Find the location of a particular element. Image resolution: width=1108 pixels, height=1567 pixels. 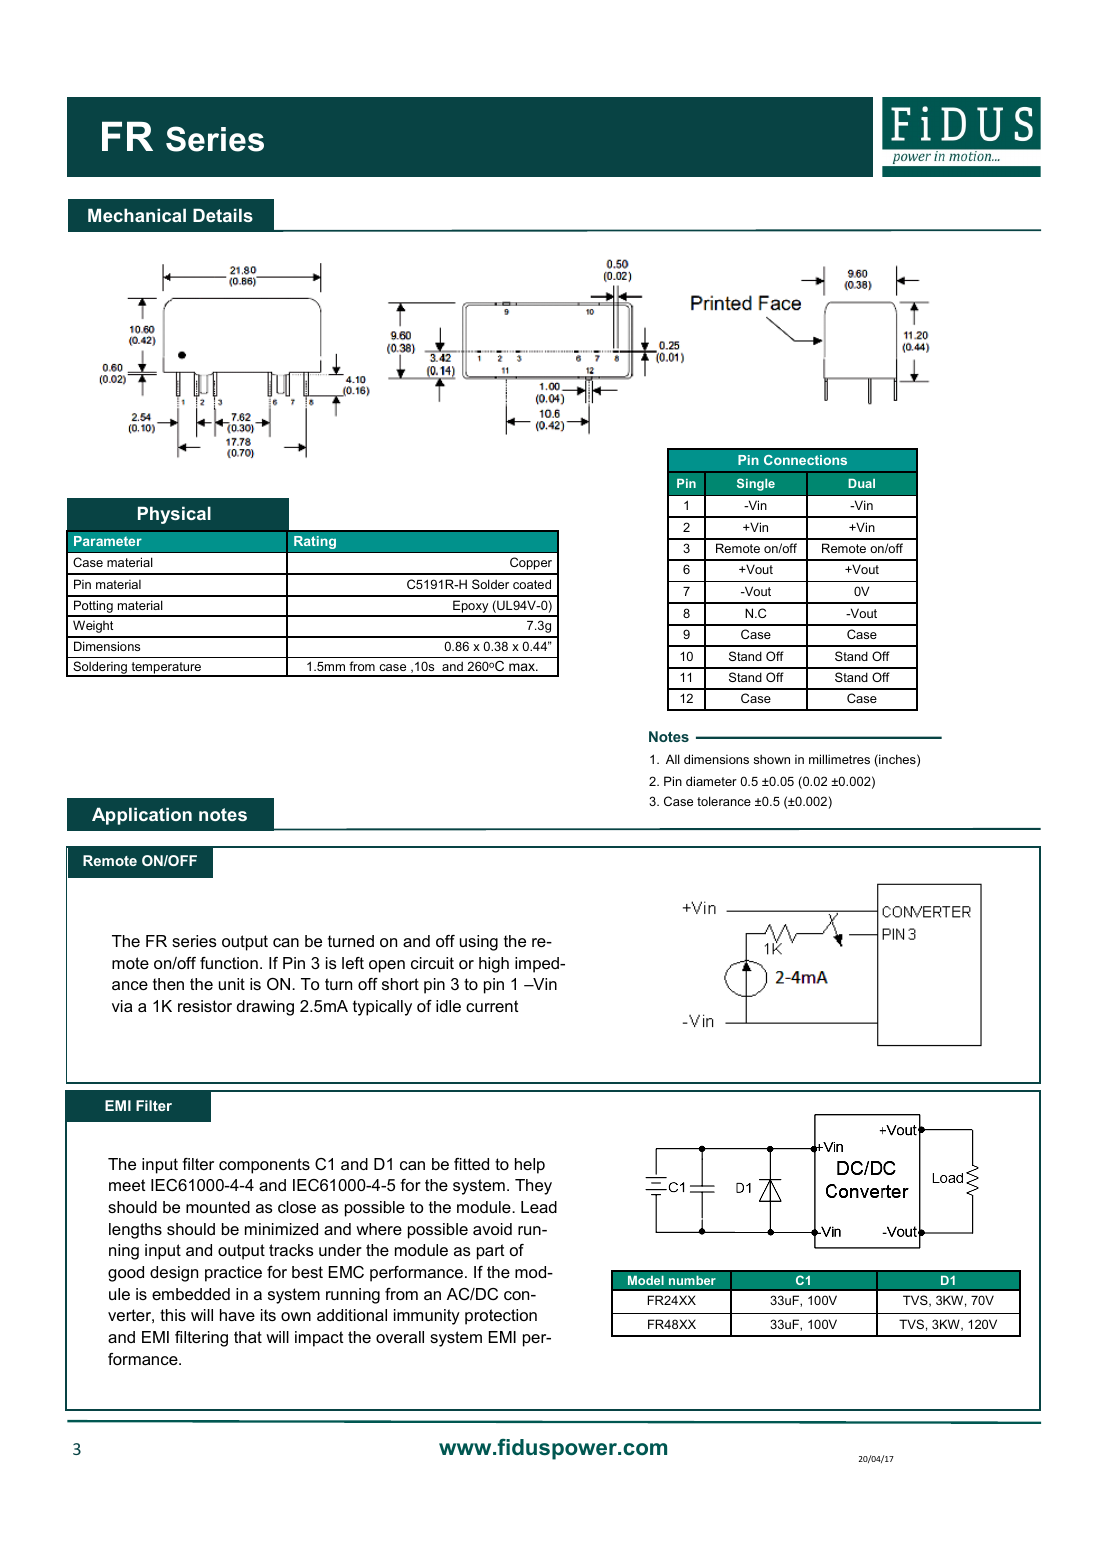

Mechanical is located at coordinates (137, 215).
